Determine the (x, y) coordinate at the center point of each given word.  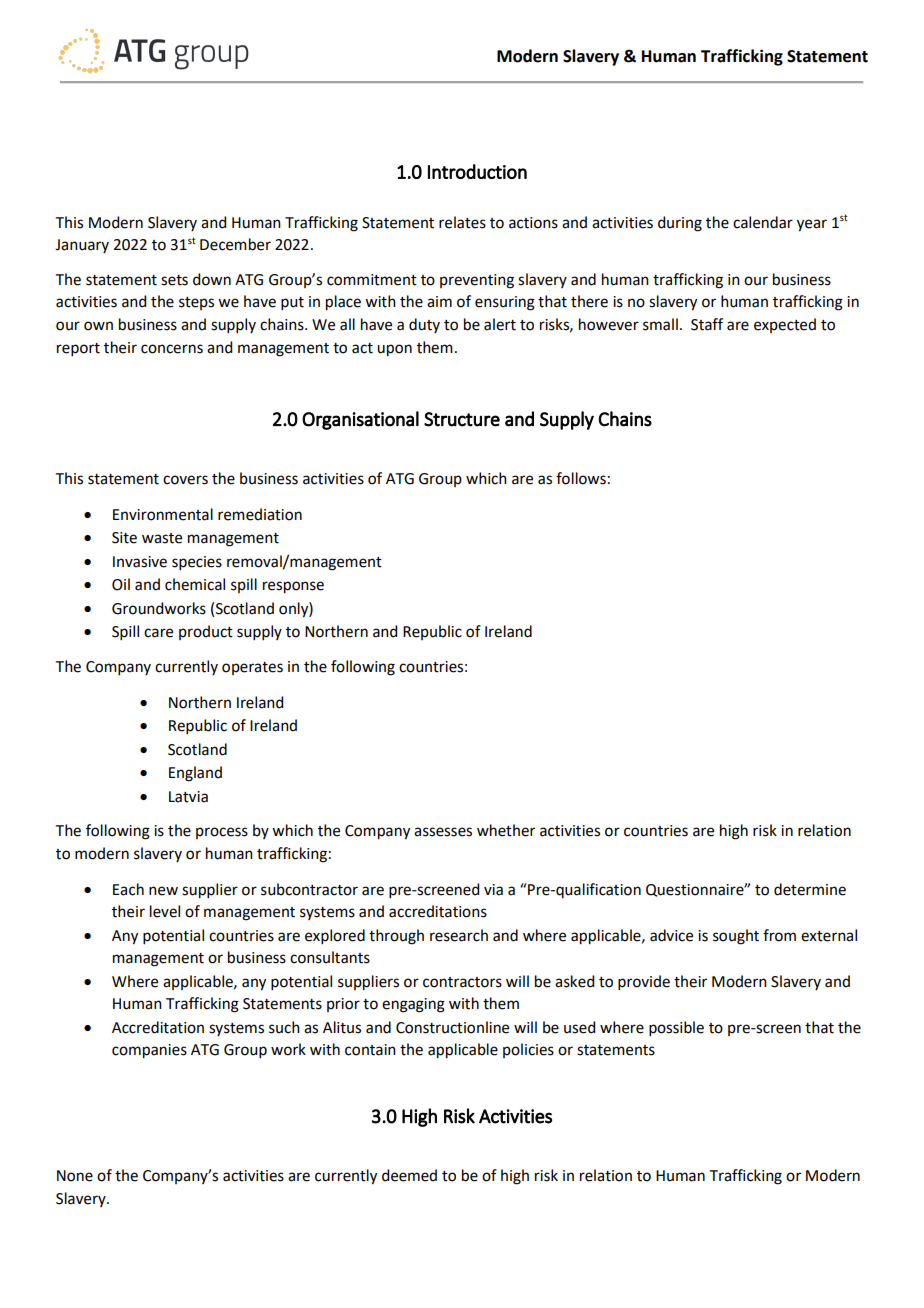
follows (581, 478)
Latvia (188, 797)
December (235, 244)
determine (810, 889)
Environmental (163, 514)
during (680, 224)
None (75, 1176)
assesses (443, 832)
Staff (707, 324)
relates (462, 222)
